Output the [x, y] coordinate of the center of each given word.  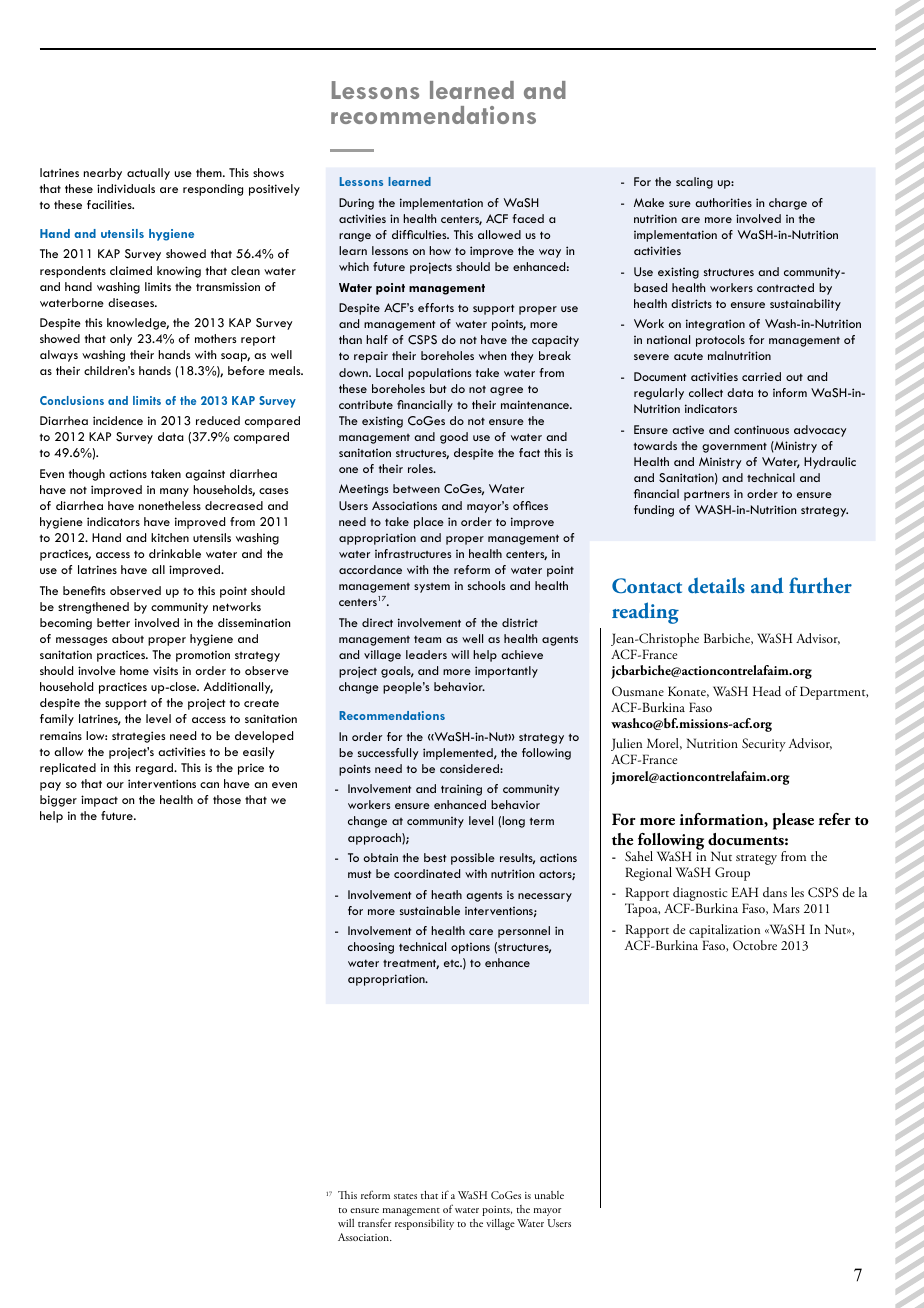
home [134, 670]
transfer [374, 1222]
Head [767, 691]
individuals [126, 188]
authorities [723, 202]
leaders [426, 654]
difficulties [420, 234]
